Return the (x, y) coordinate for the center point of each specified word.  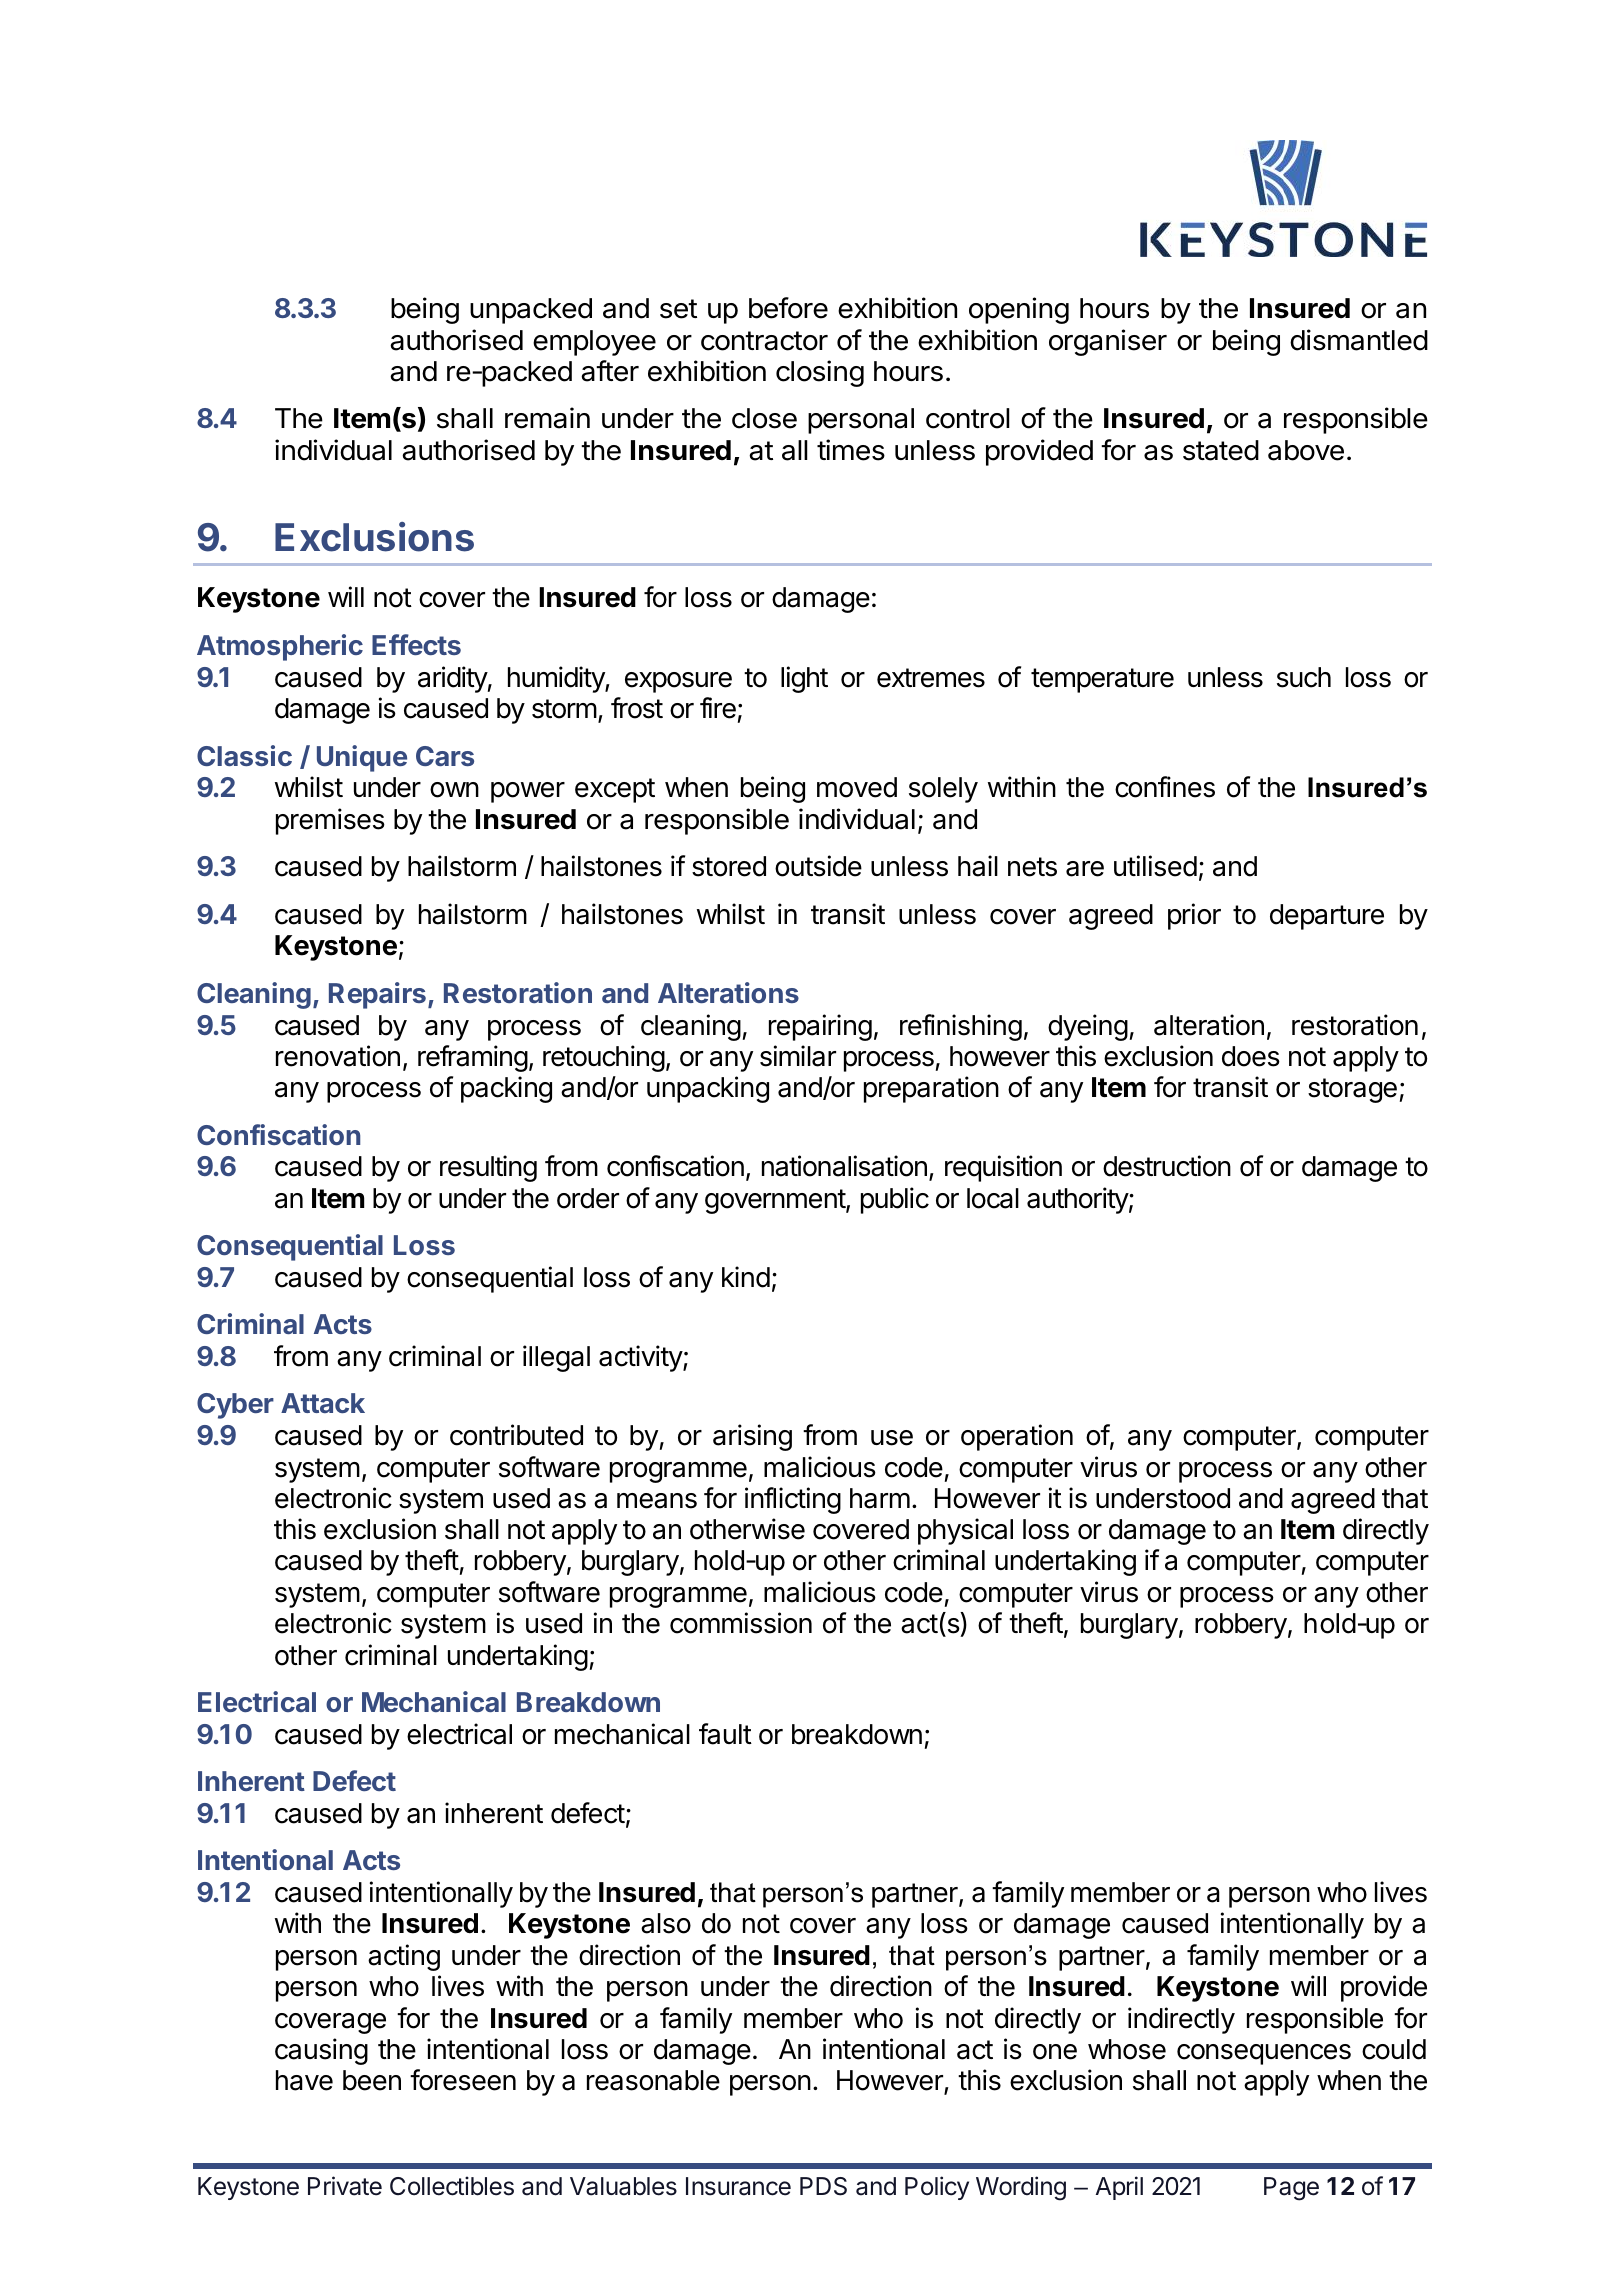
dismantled (1359, 340)
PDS (823, 2186)
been (372, 2080)
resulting (488, 1168)
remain (547, 418)
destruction (1167, 1166)
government (776, 1201)
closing (820, 373)
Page (1291, 2189)
